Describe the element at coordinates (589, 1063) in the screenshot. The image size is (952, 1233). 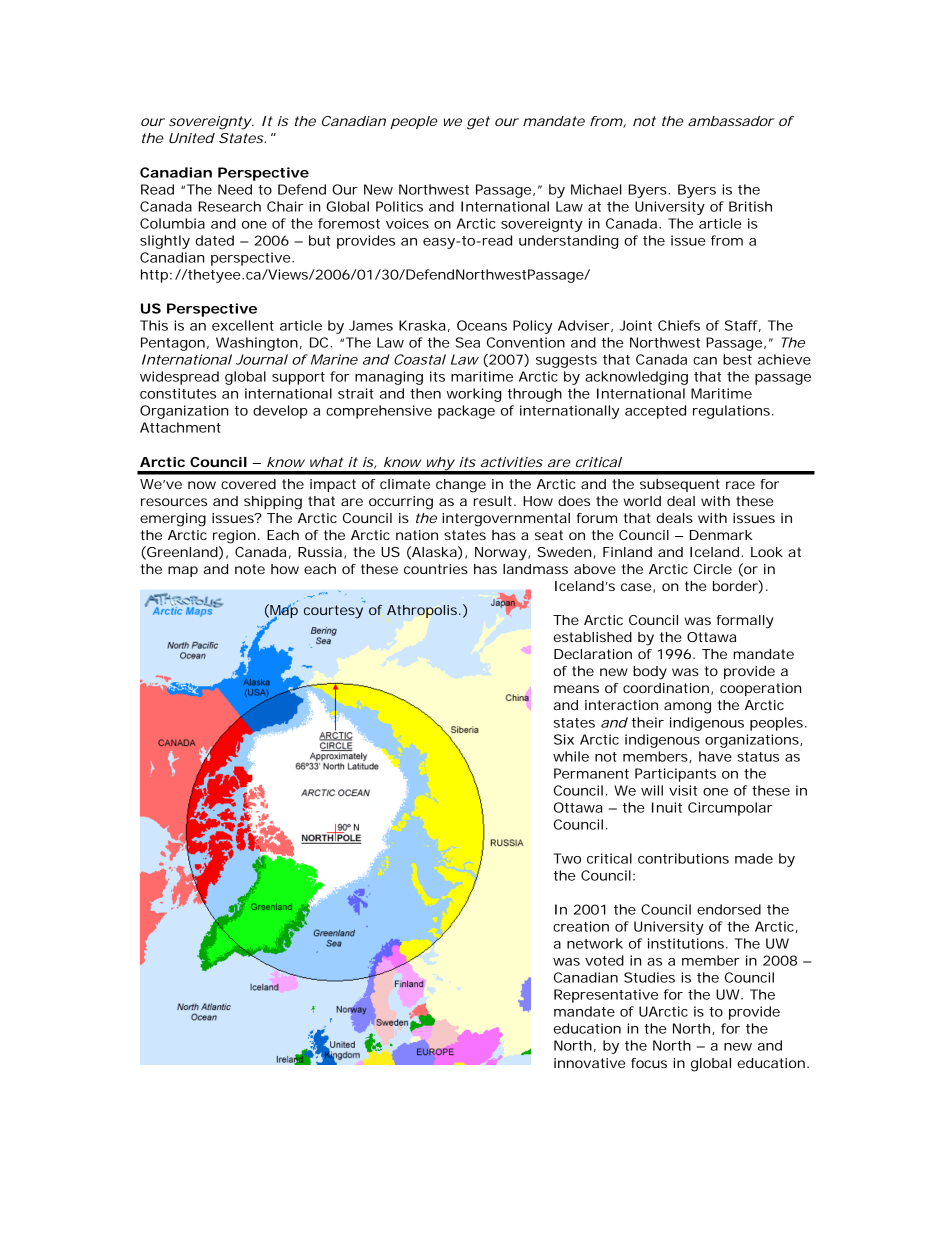
I see `innovative` at that location.
